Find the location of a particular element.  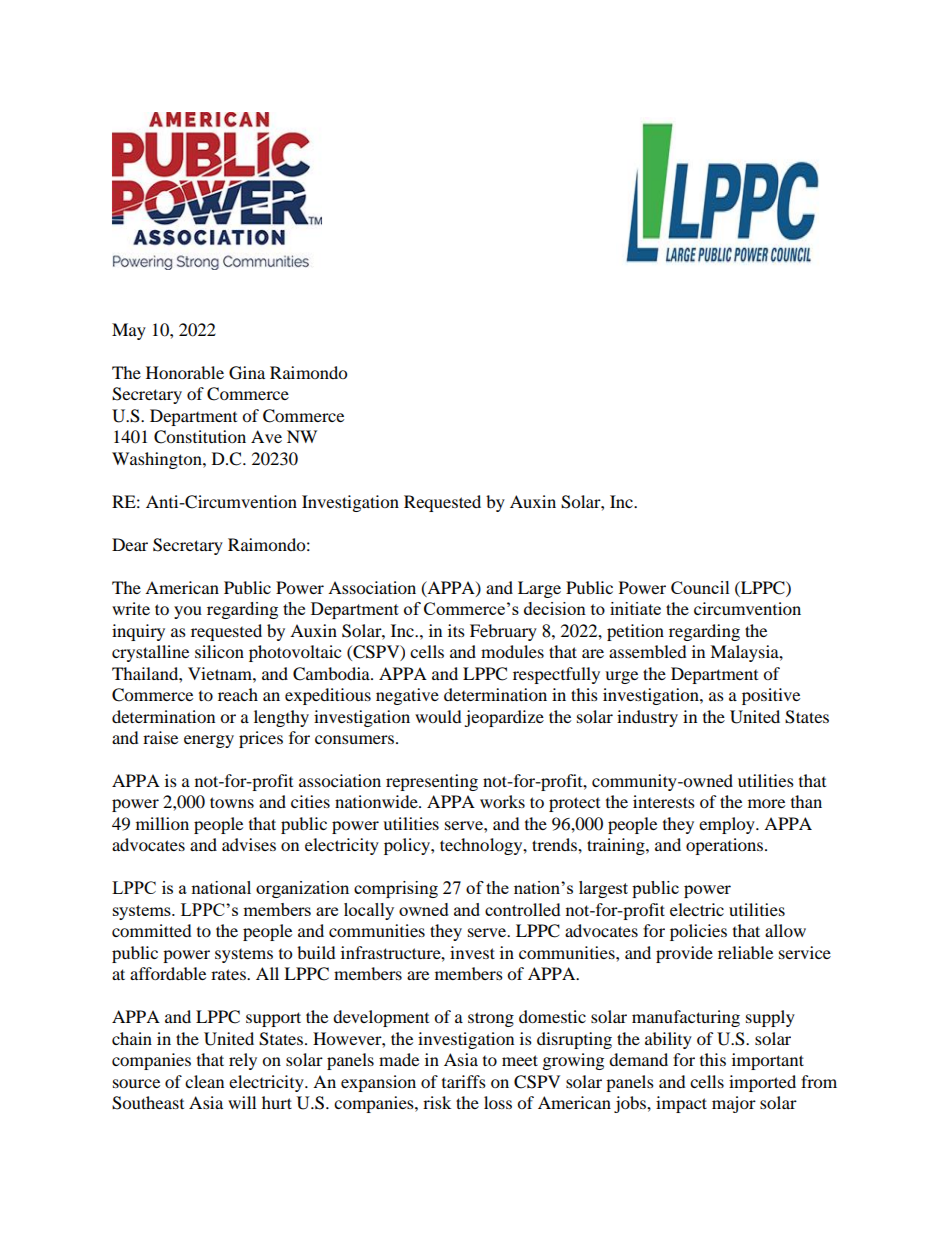

operations is located at coordinates (726, 846).
